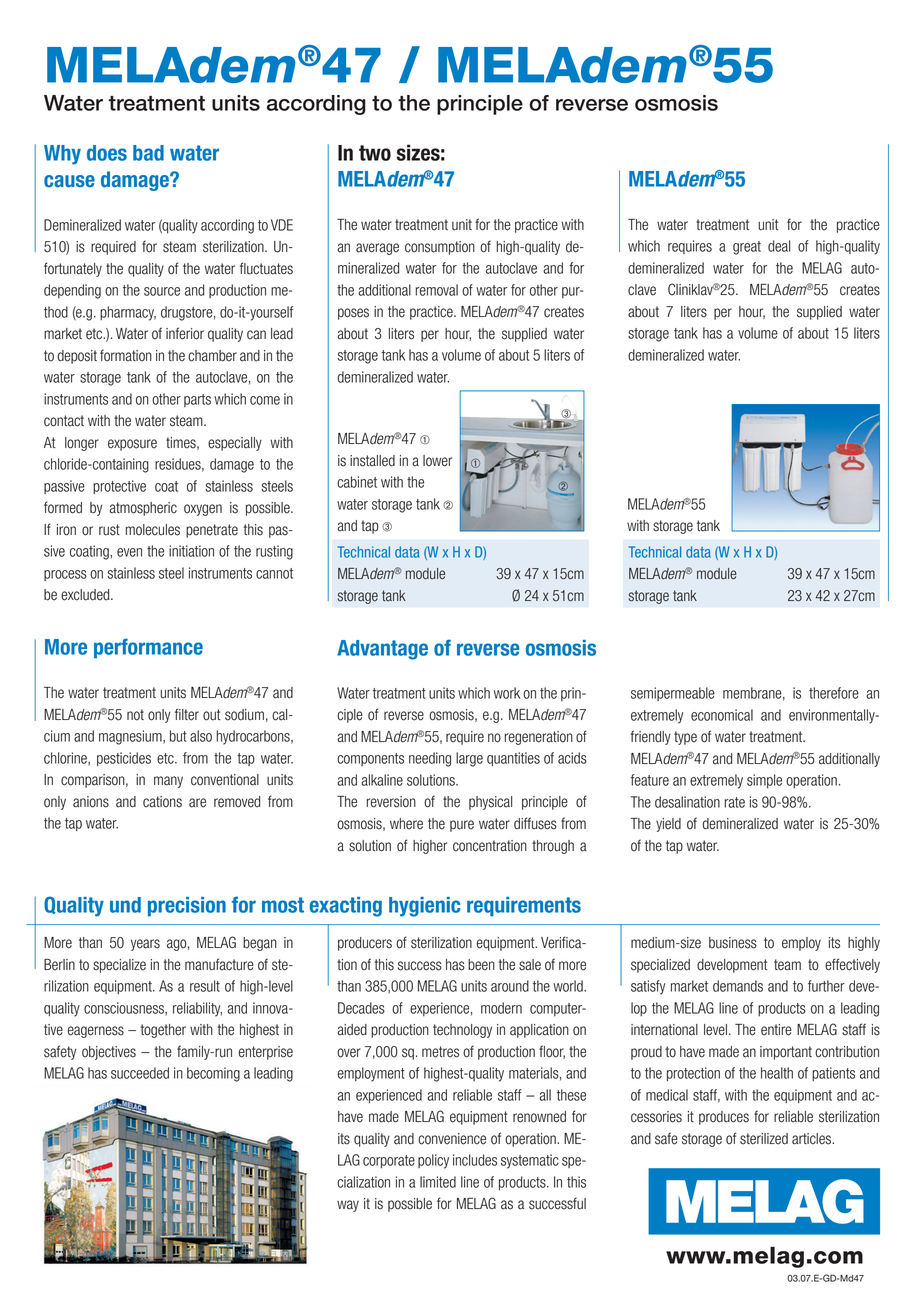 This image has width=924, height=1308. What do you see at coordinates (438, 1182) in the image?
I see `limited` at bounding box center [438, 1182].
